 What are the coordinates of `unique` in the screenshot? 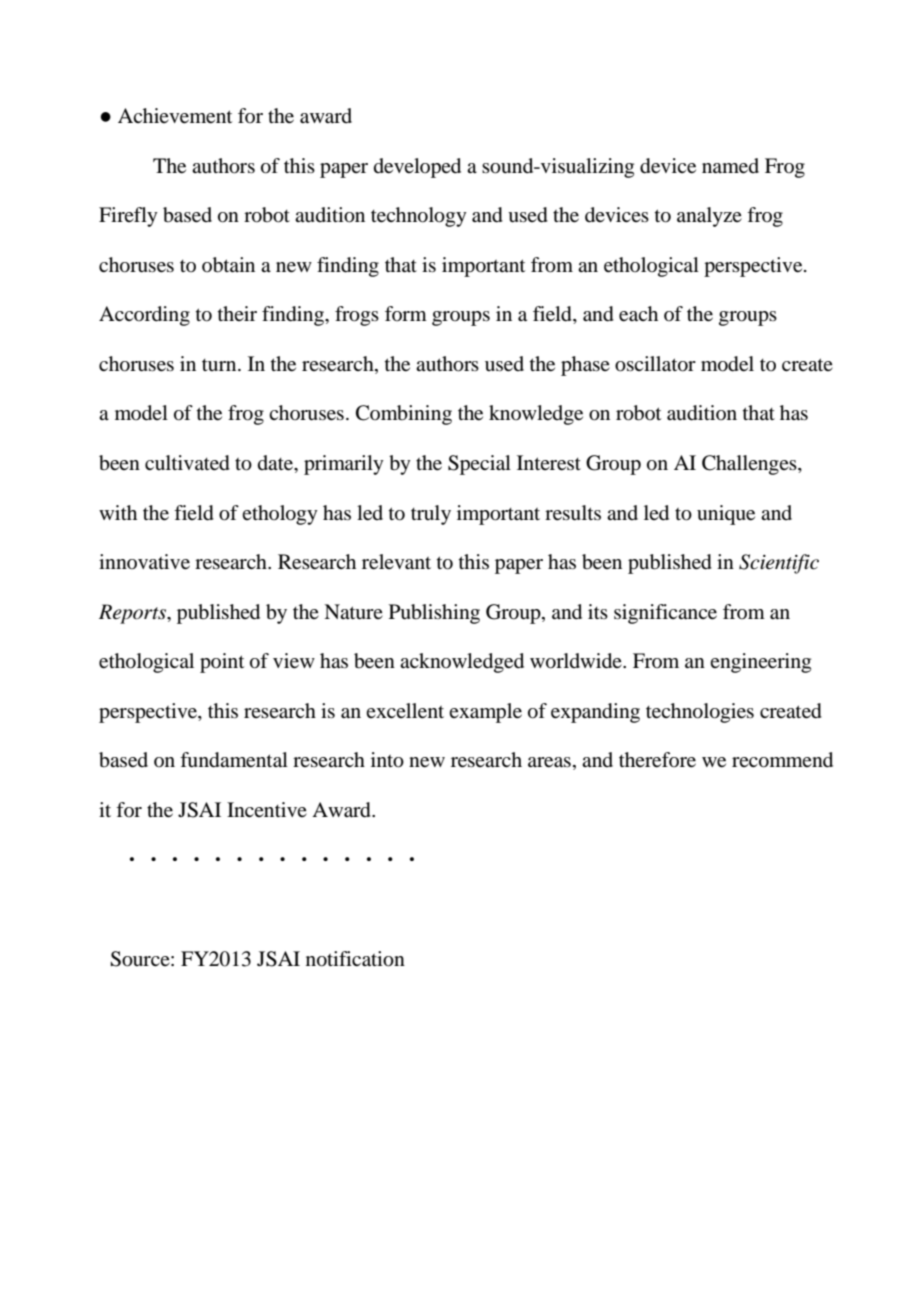 It's located at (726, 515).
